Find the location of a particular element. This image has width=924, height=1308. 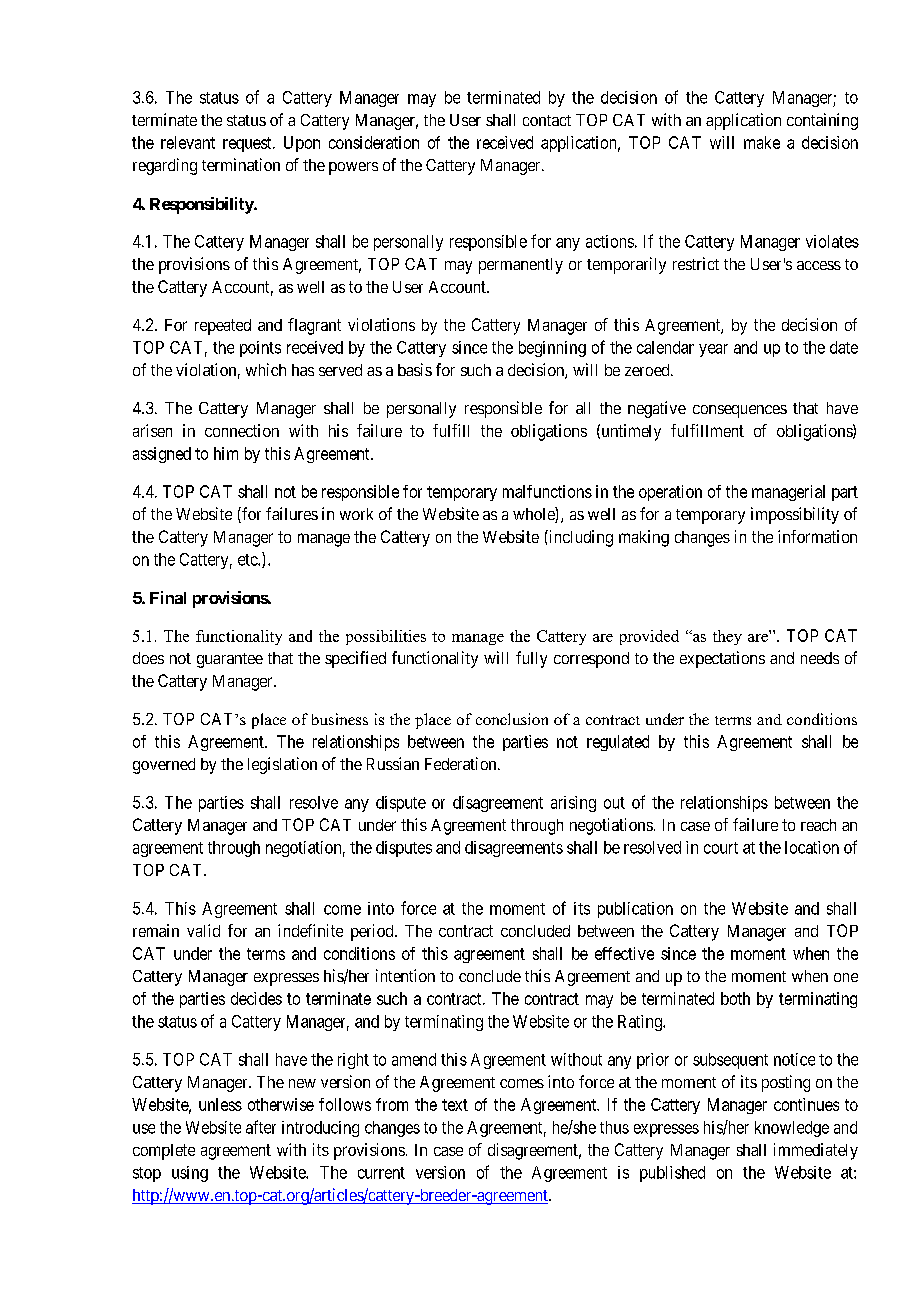

intention is located at coordinates (405, 975).
